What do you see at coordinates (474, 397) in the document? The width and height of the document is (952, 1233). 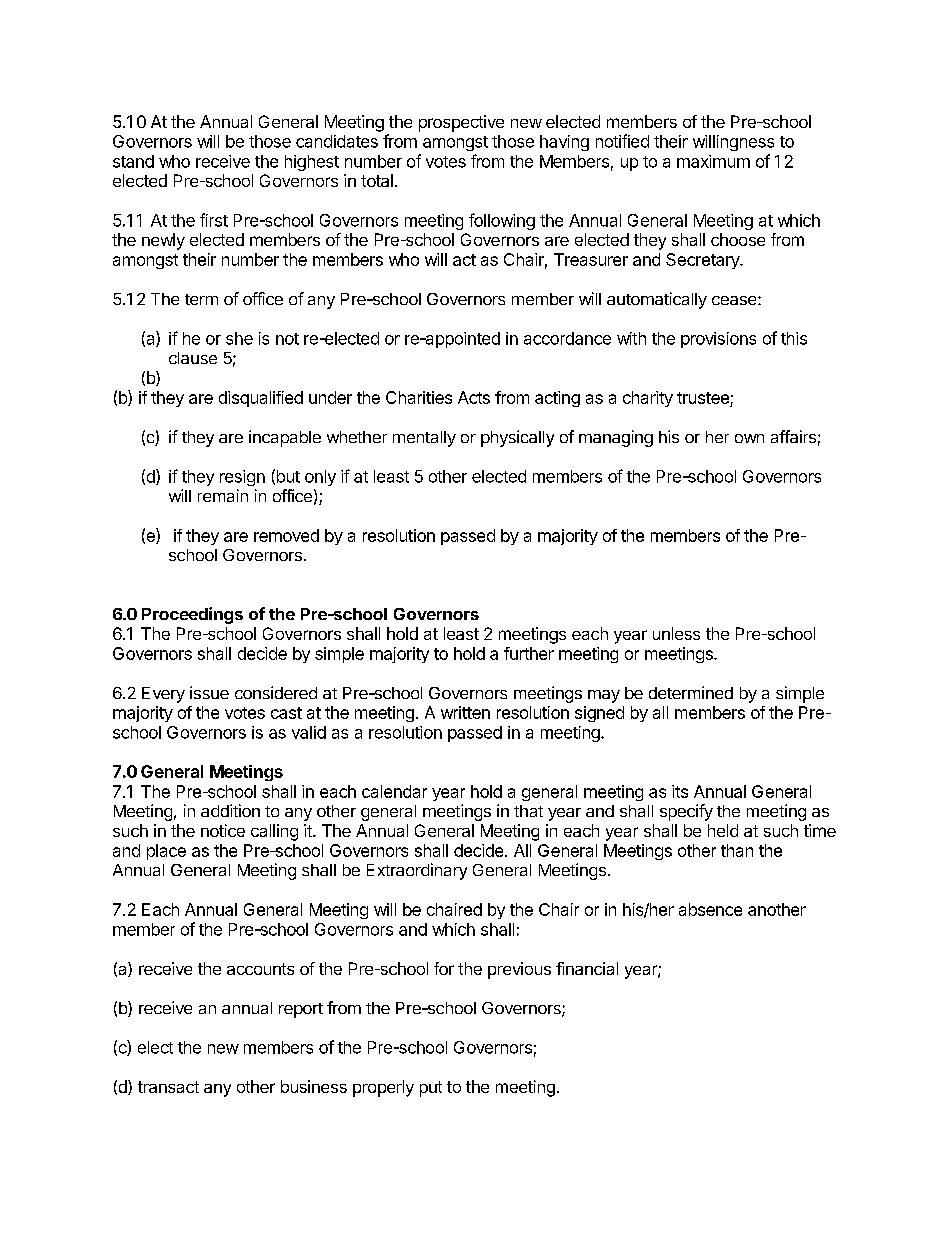 I see `Acts` at bounding box center [474, 397].
